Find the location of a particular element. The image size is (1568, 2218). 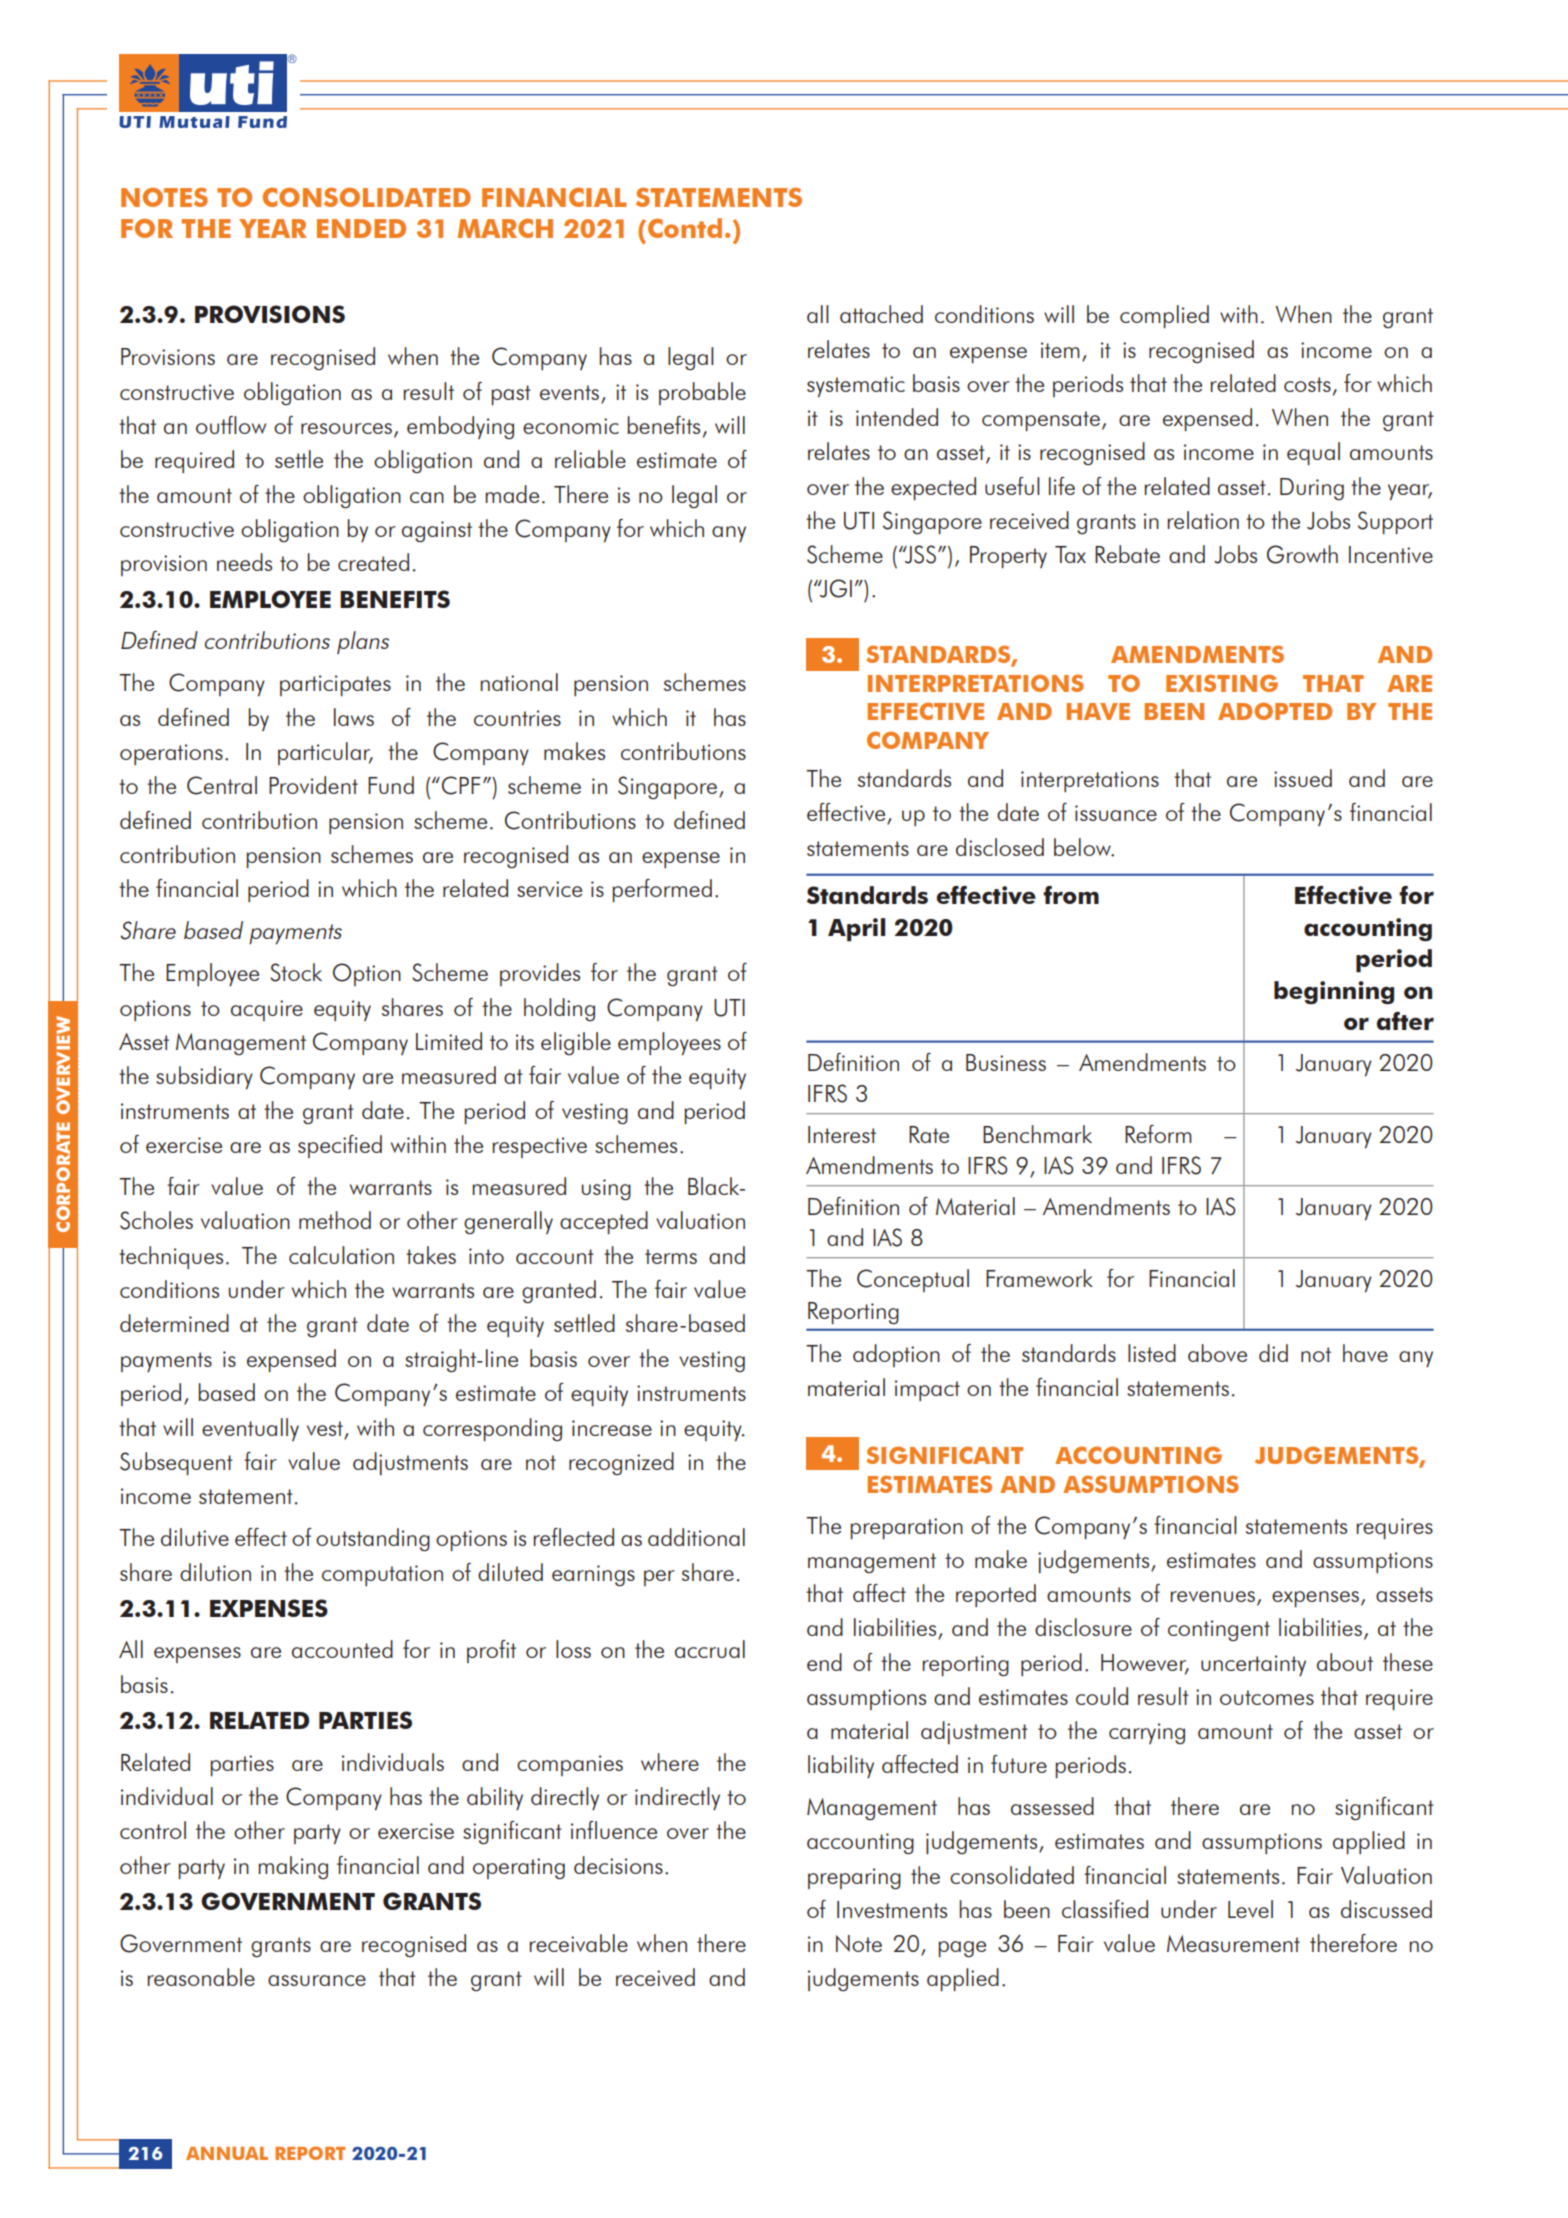

particular is located at coordinates (325, 753).
